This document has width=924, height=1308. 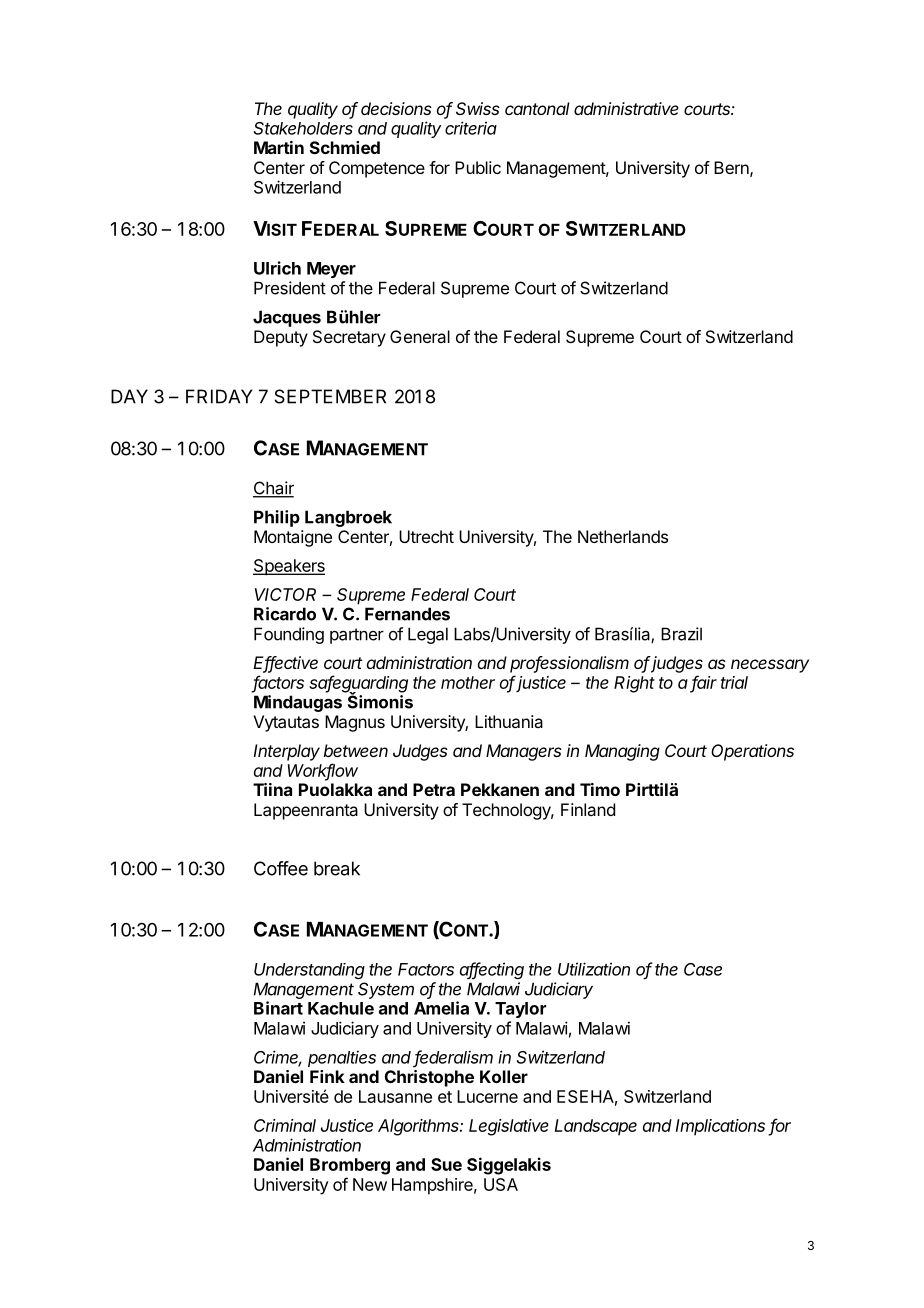 I want to click on Martin, so click(x=279, y=147).
